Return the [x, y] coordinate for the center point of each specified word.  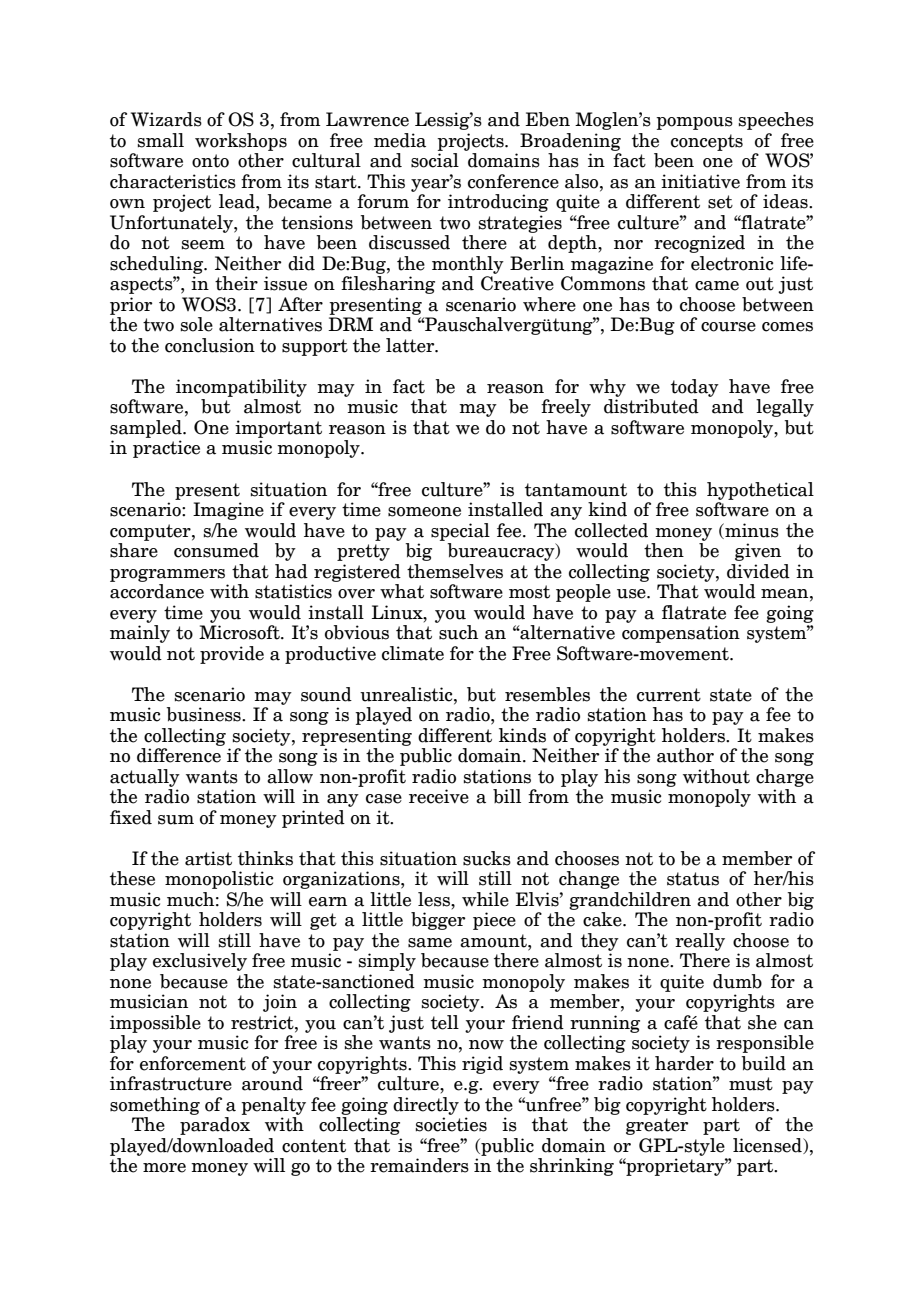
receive [439, 796]
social [435, 160]
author [685, 755]
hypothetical [760, 491]
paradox [215, 1126]
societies [451, 1124]
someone [424, 512]
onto [210, 161]
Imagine [228, 511]
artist [208, 858]
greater [657, 1126]
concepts [707, 142]
